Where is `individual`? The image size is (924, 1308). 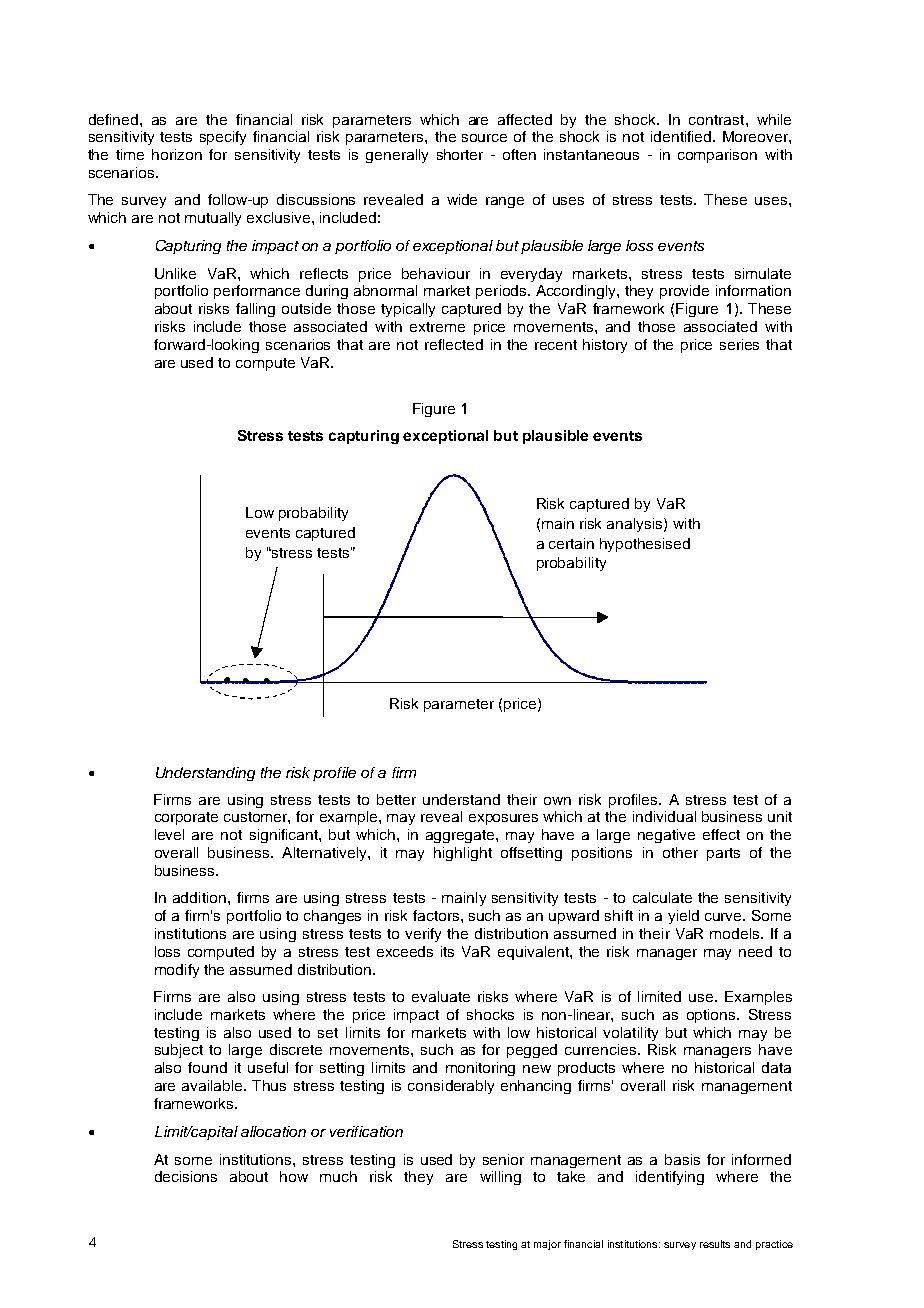 individual is located at coordinates (664, 816).
